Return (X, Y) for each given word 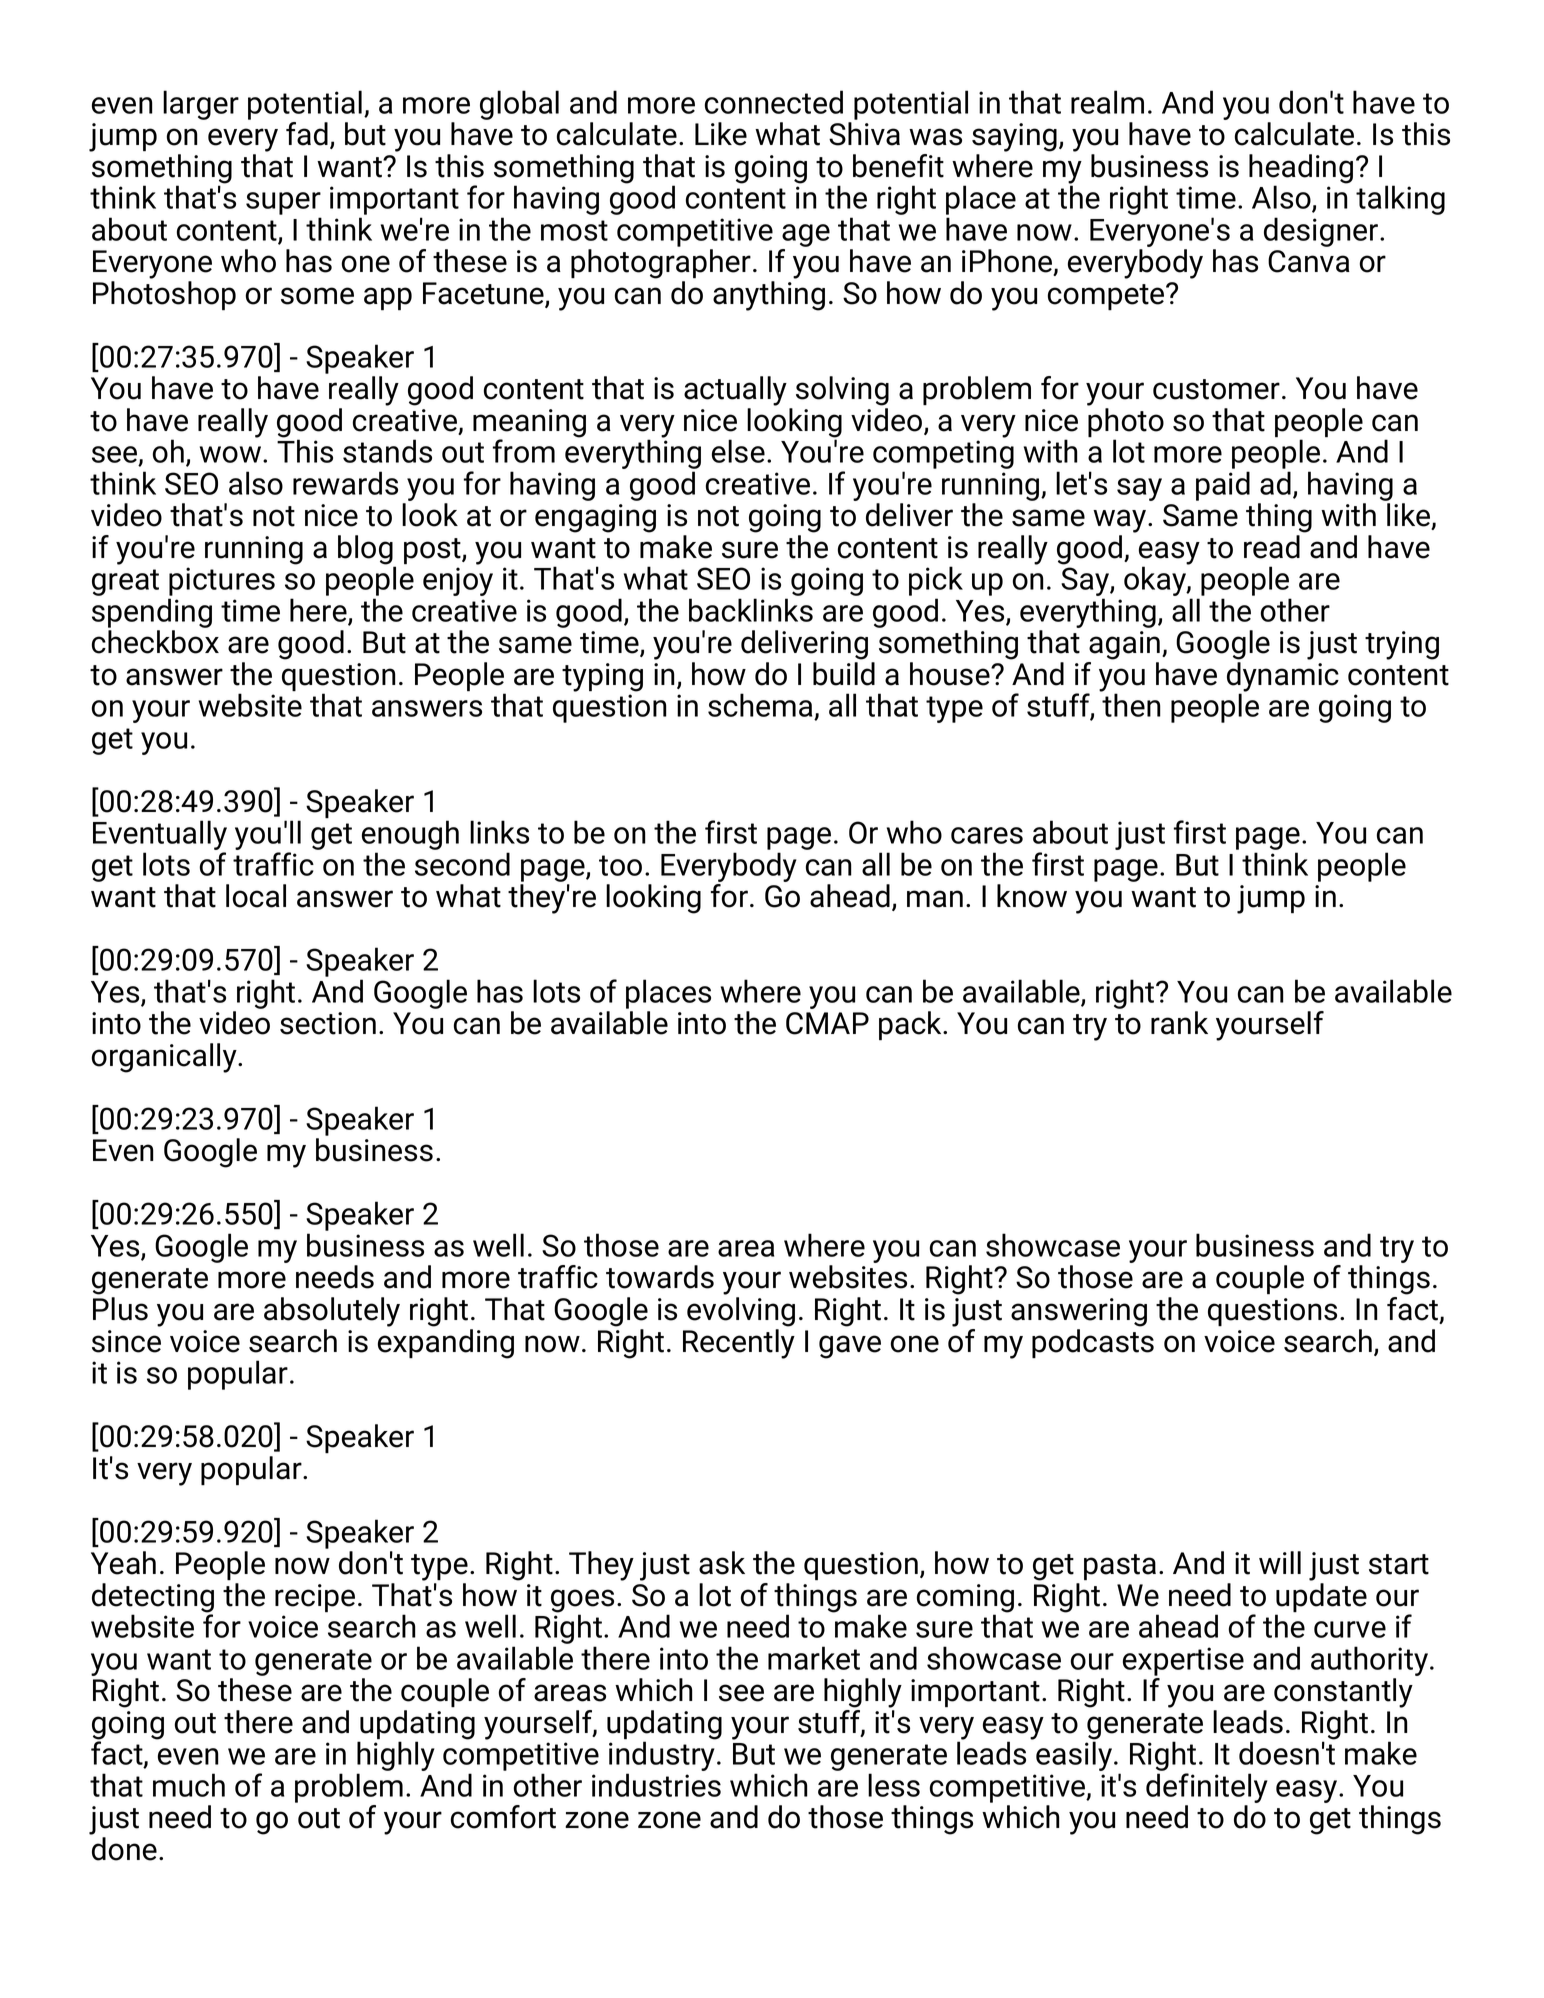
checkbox (155, 642)
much (189, 1785)
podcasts (1093, 1344)
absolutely (332, 1312)
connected (774, 102)
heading (1301, 170)
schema (761, 706)
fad (307, 134)
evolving (741, 1312)
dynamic (1283, 678)
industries (656, 1785)
